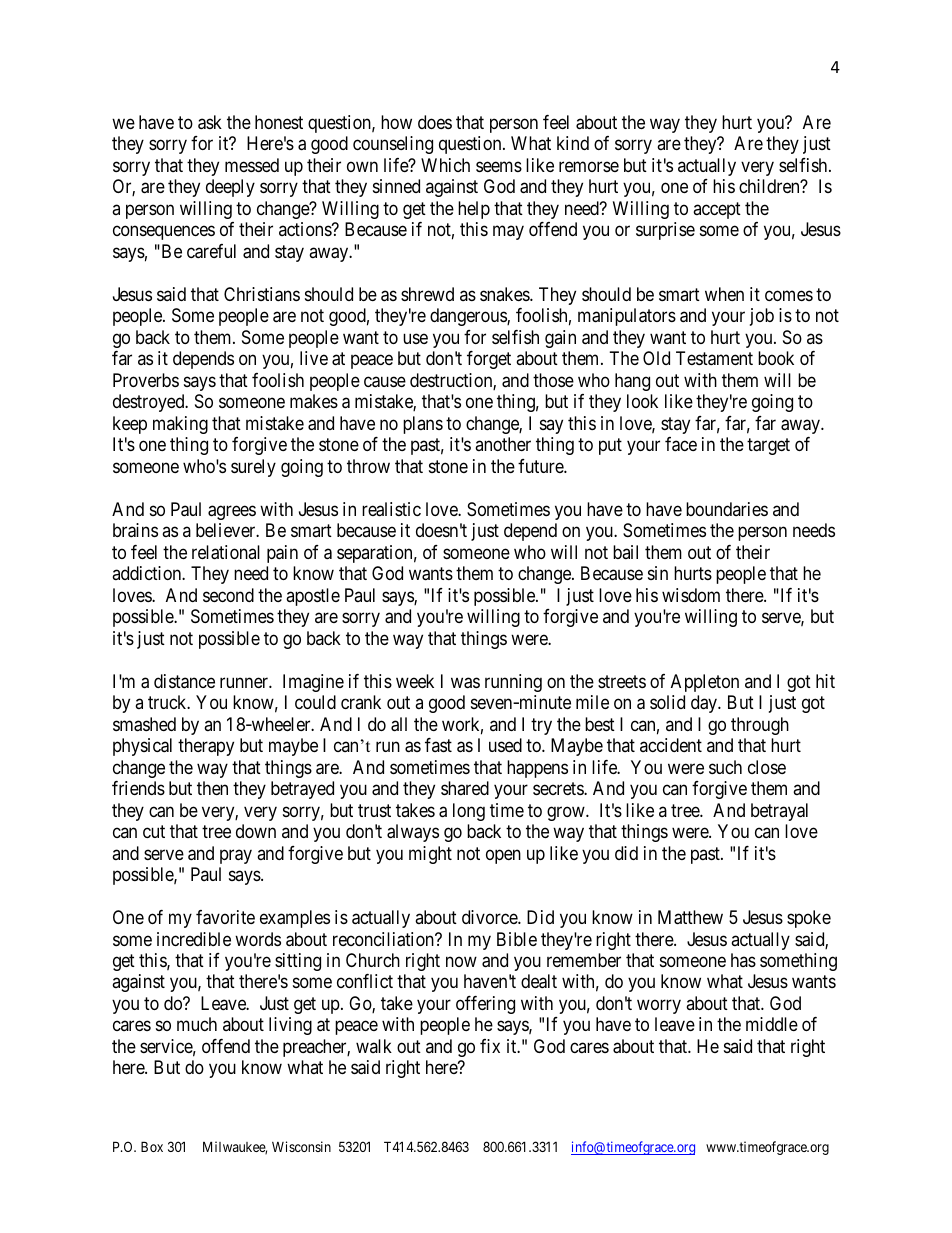 This page has width=952, height=1233. What do you see at coordinates (505, 745) in the page?
I see `used` at bounding box center [505, 745].
